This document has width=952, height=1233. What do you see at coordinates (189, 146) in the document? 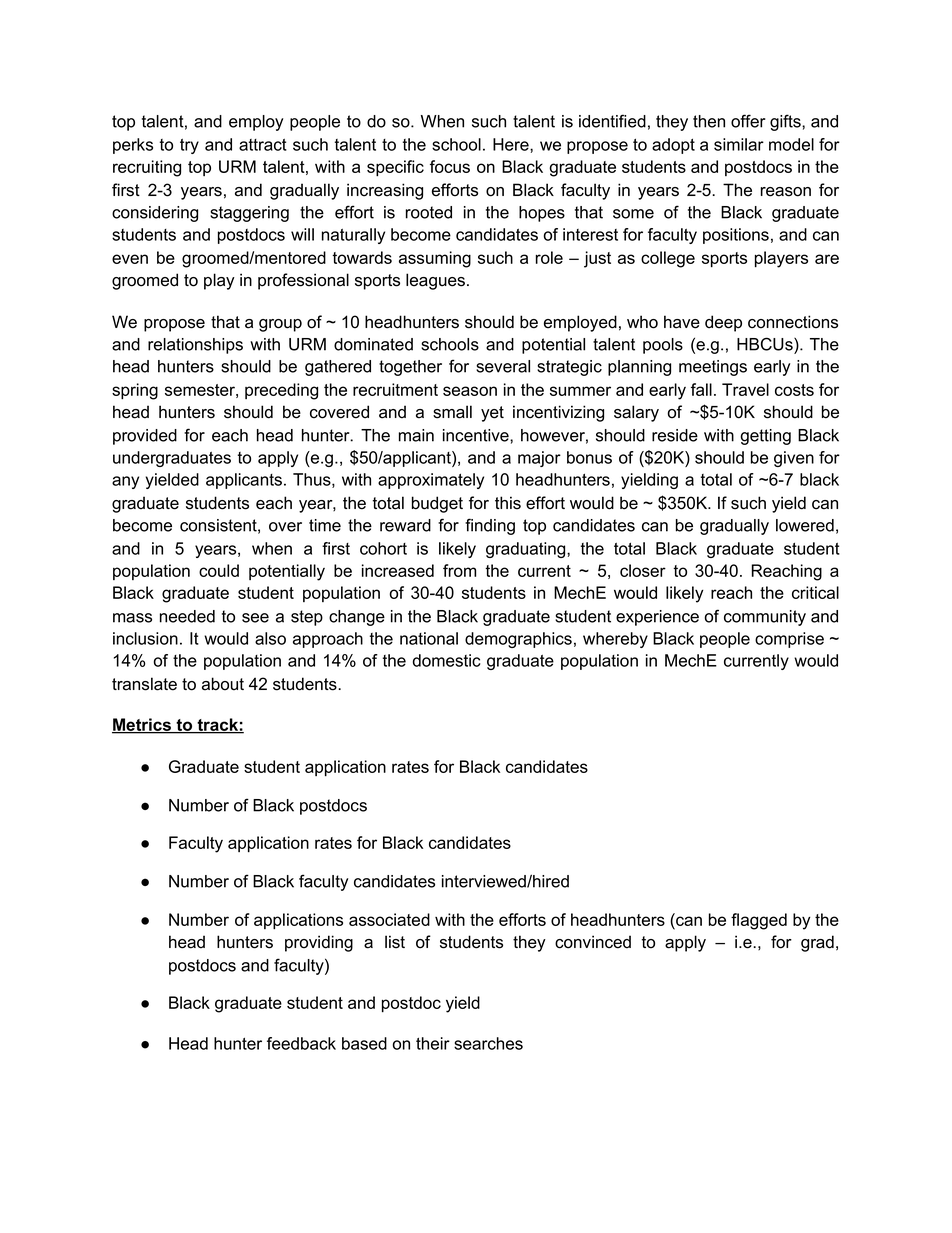
I see `try` at bounding box center [189, 146].
